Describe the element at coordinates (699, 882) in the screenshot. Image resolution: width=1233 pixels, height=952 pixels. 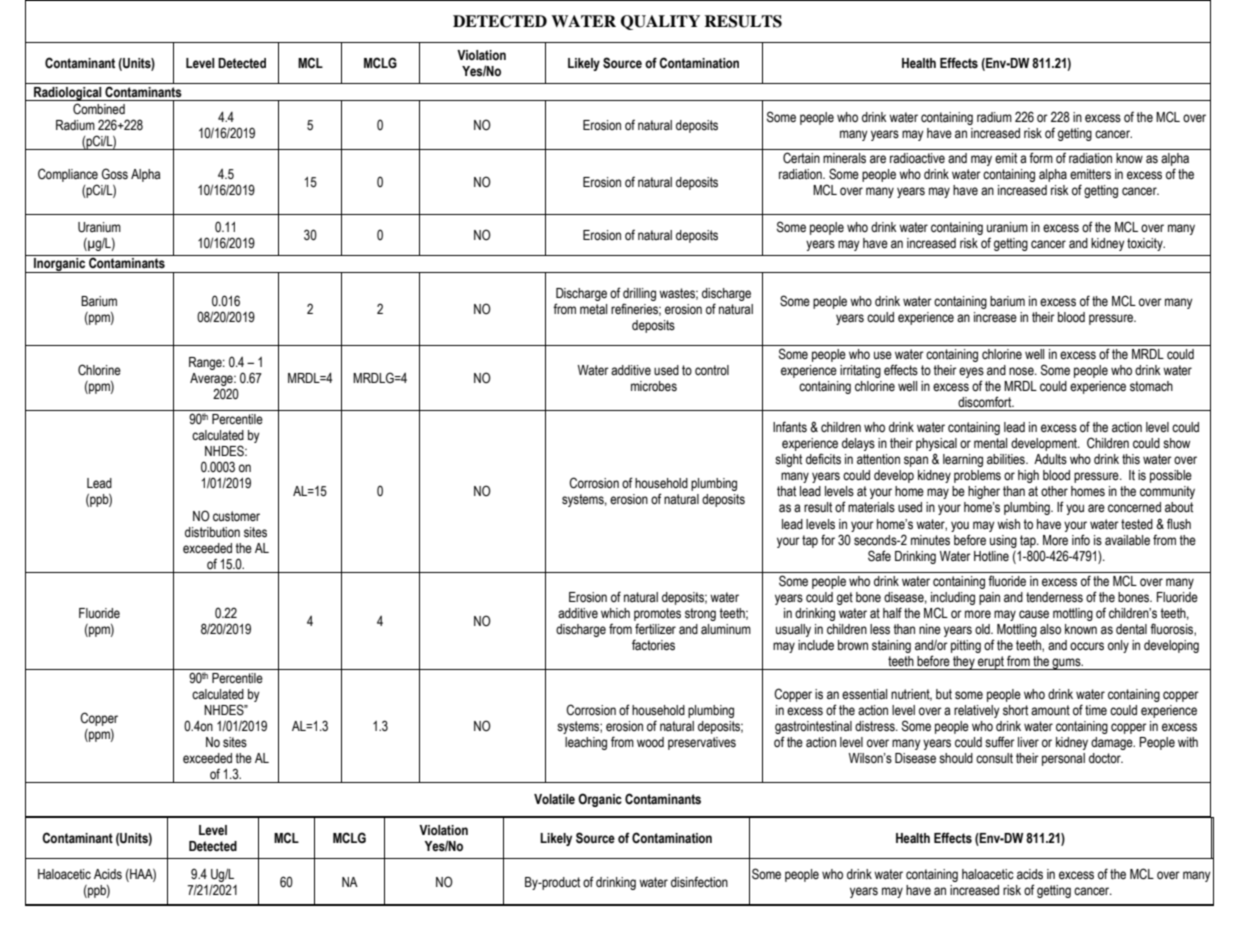
I see `disinfection` at that location.
